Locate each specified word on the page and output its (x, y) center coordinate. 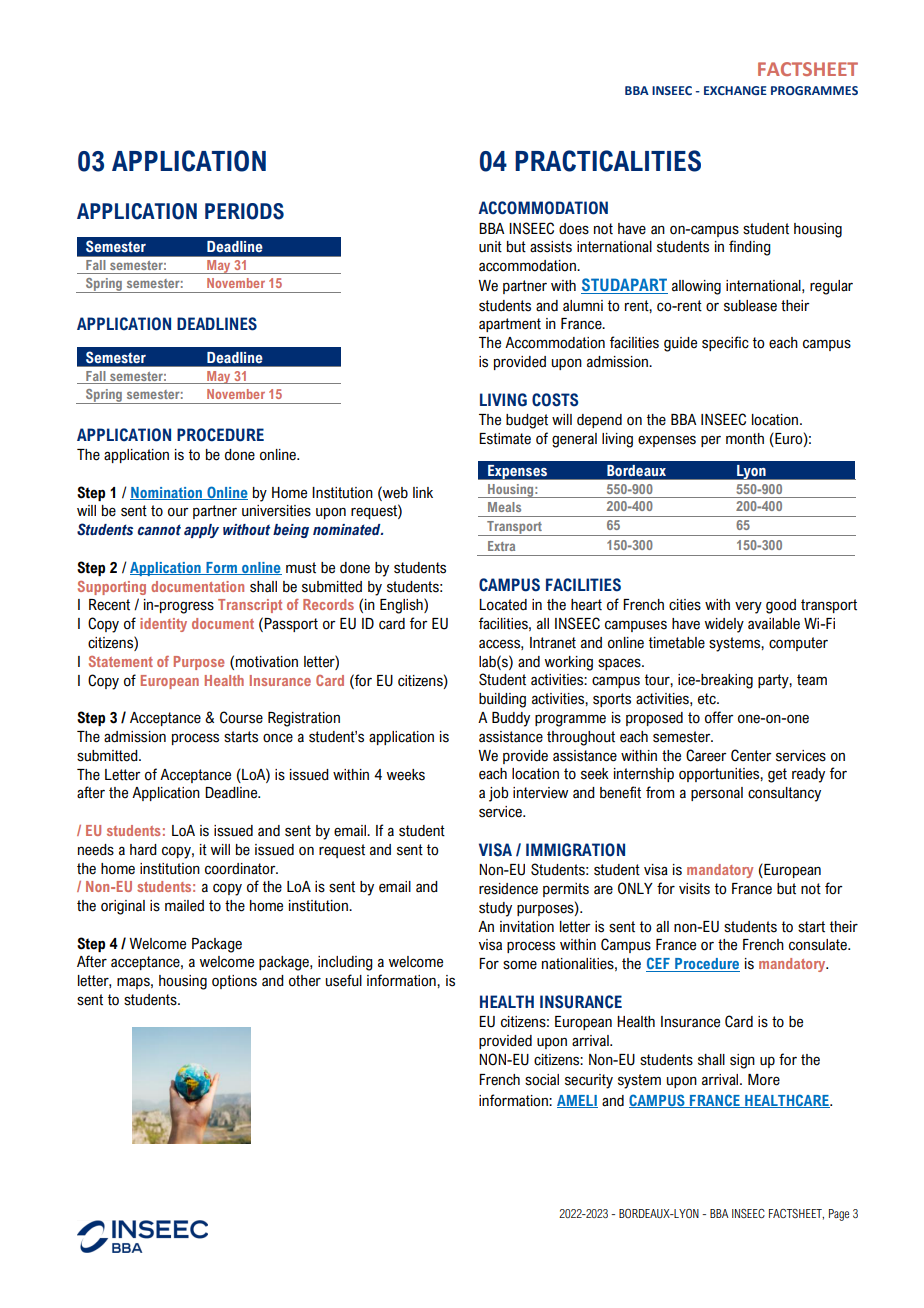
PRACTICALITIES (608, 161)
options (234, 982)
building (502, 700)
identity (163, 625)
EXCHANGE (735, 90)
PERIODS (244, 211)
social (542, 1080)
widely (724, 625)
